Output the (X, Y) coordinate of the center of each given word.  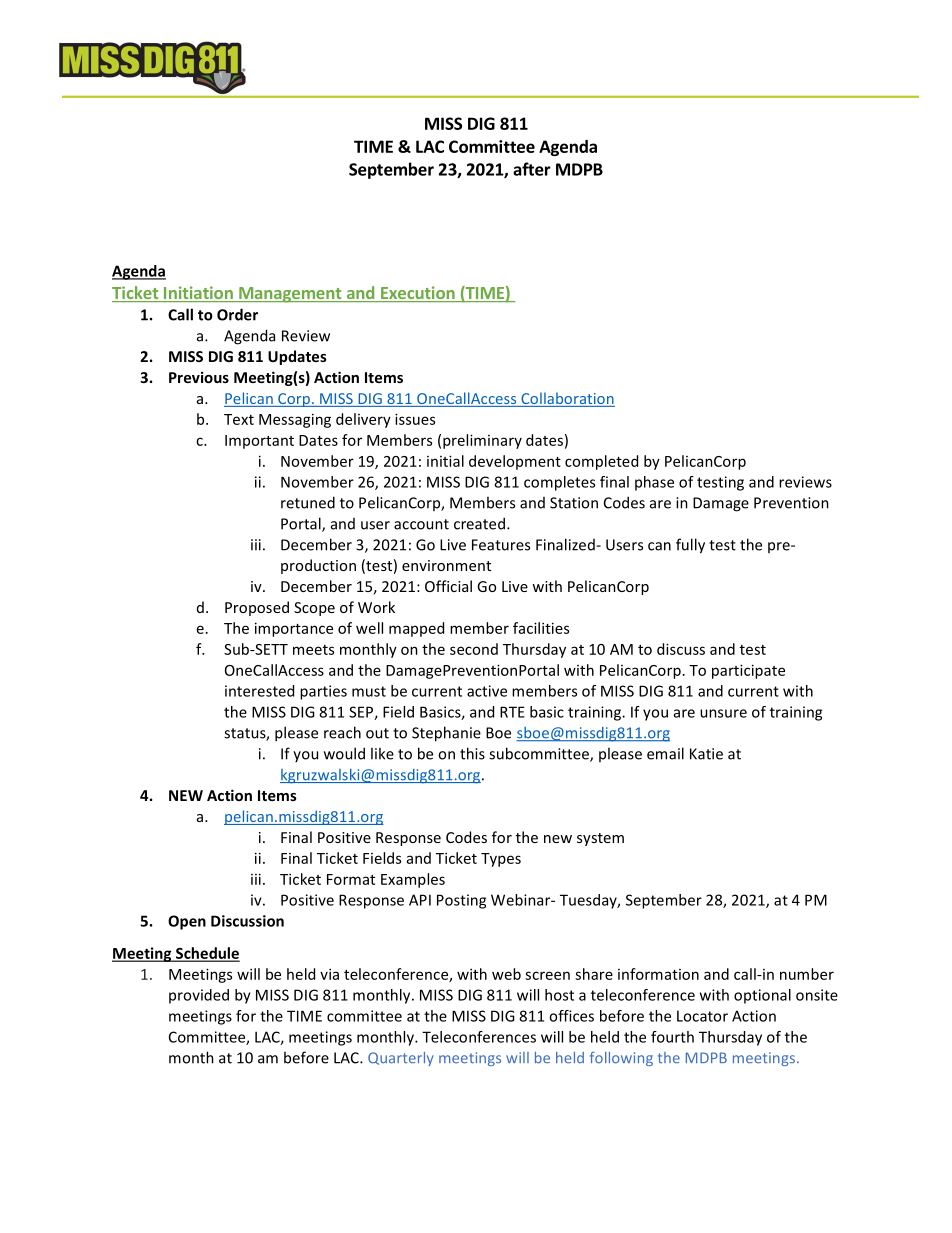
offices (571, 1016)
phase (654, 483)
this (472, 753)
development (515, 462)
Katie (706, 754)
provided (199, 996)
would (344, 753)
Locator (702, 1016)
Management (290, 295)
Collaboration (567, 399)
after (532, 169)
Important (259, 442)
